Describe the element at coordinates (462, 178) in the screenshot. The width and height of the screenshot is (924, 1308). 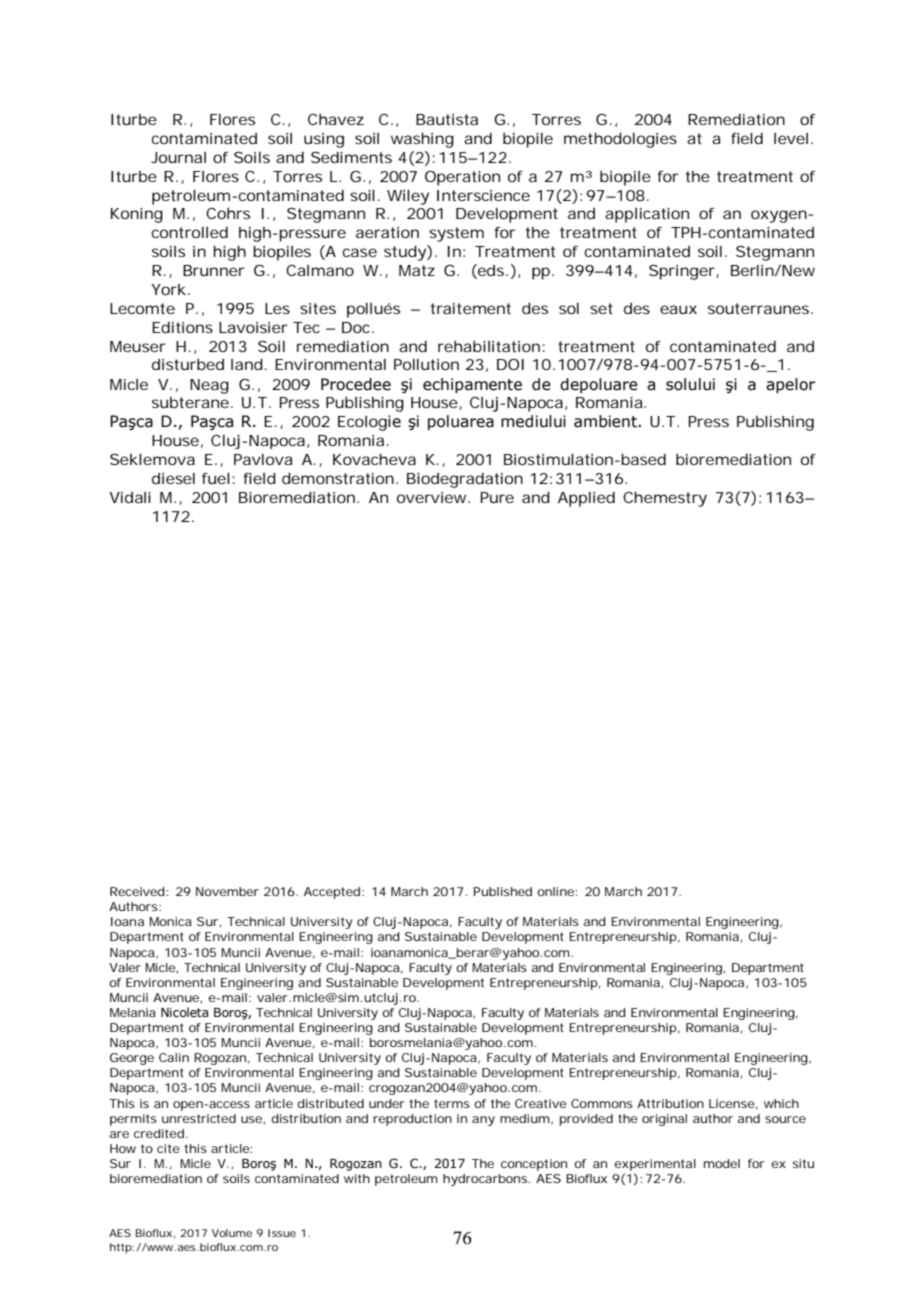
I see `Operation` at that location.
